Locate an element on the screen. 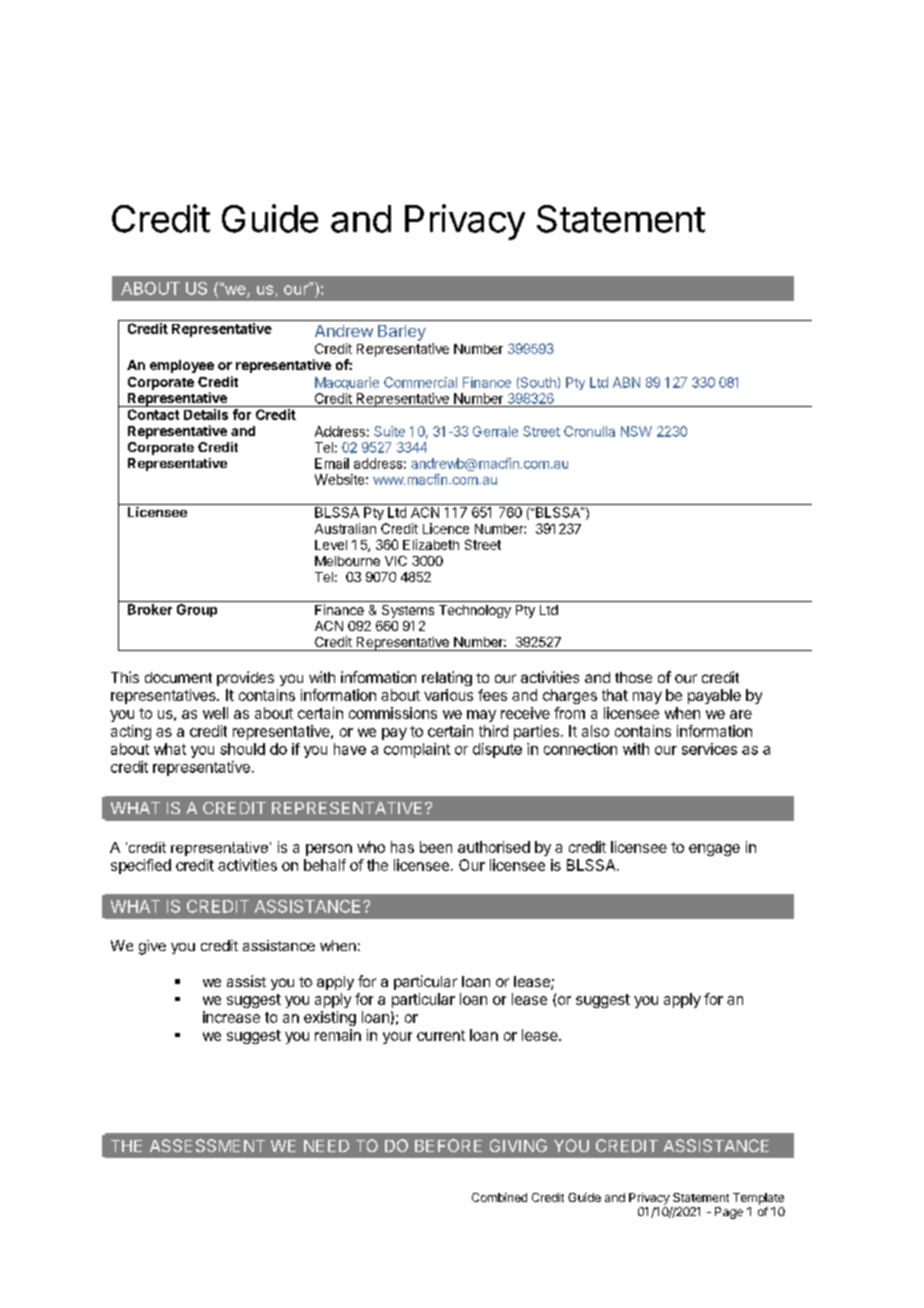 The image size is (924, 1308). relating is located at coordinates (447, 678).
